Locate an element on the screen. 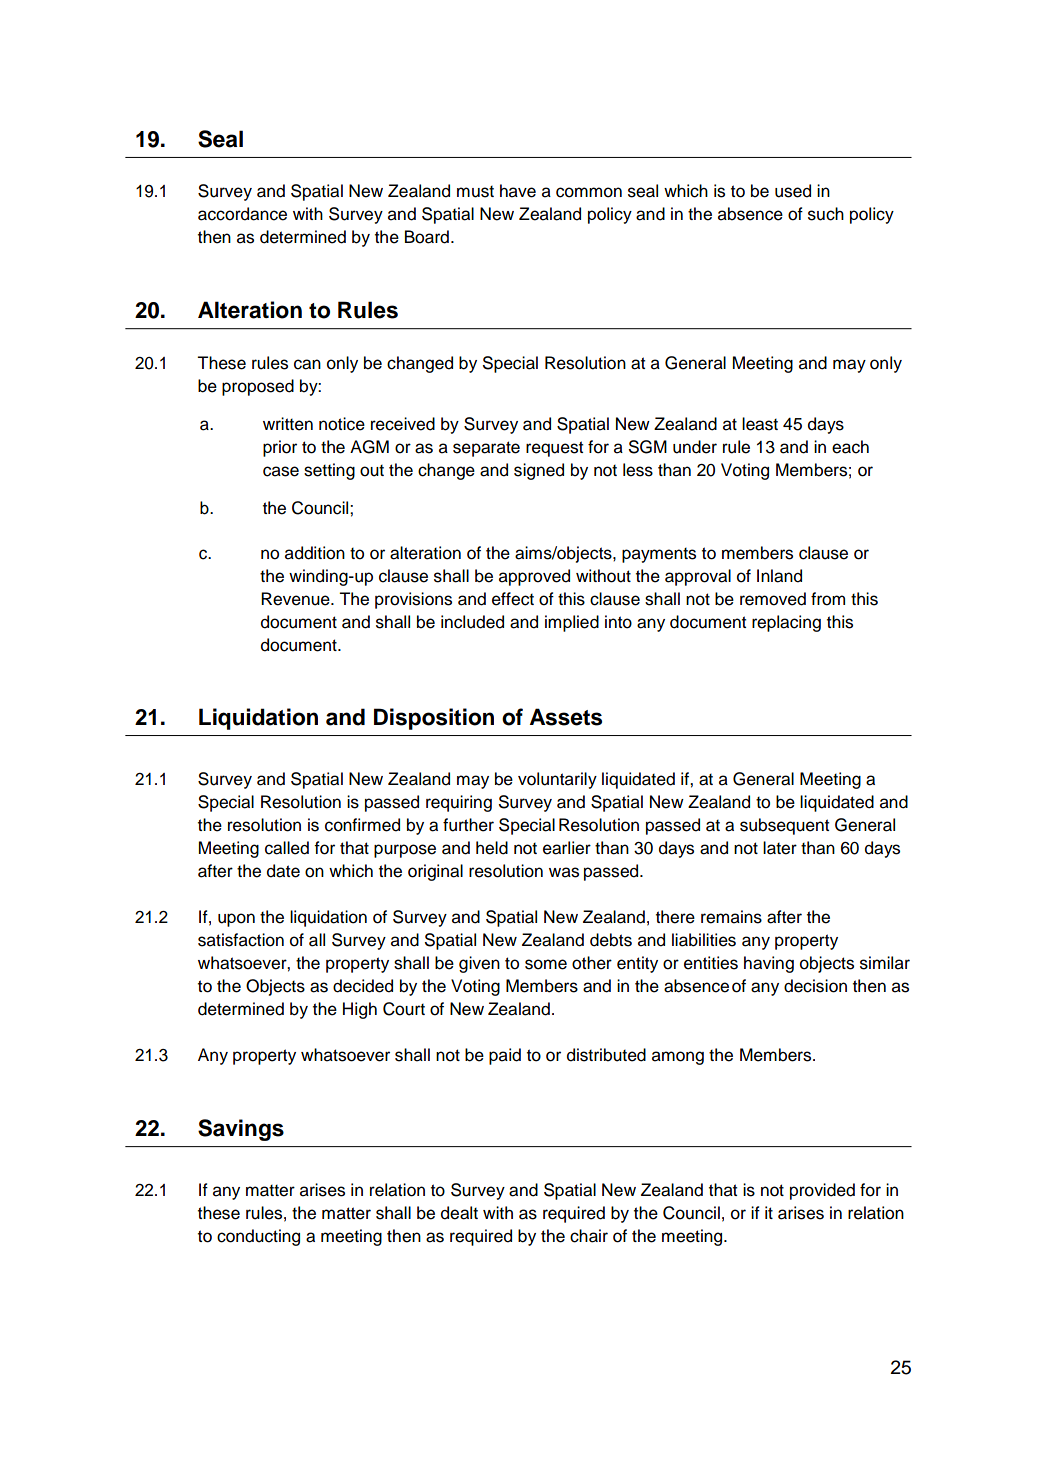  provided is located at coordinates (822, 1191).
